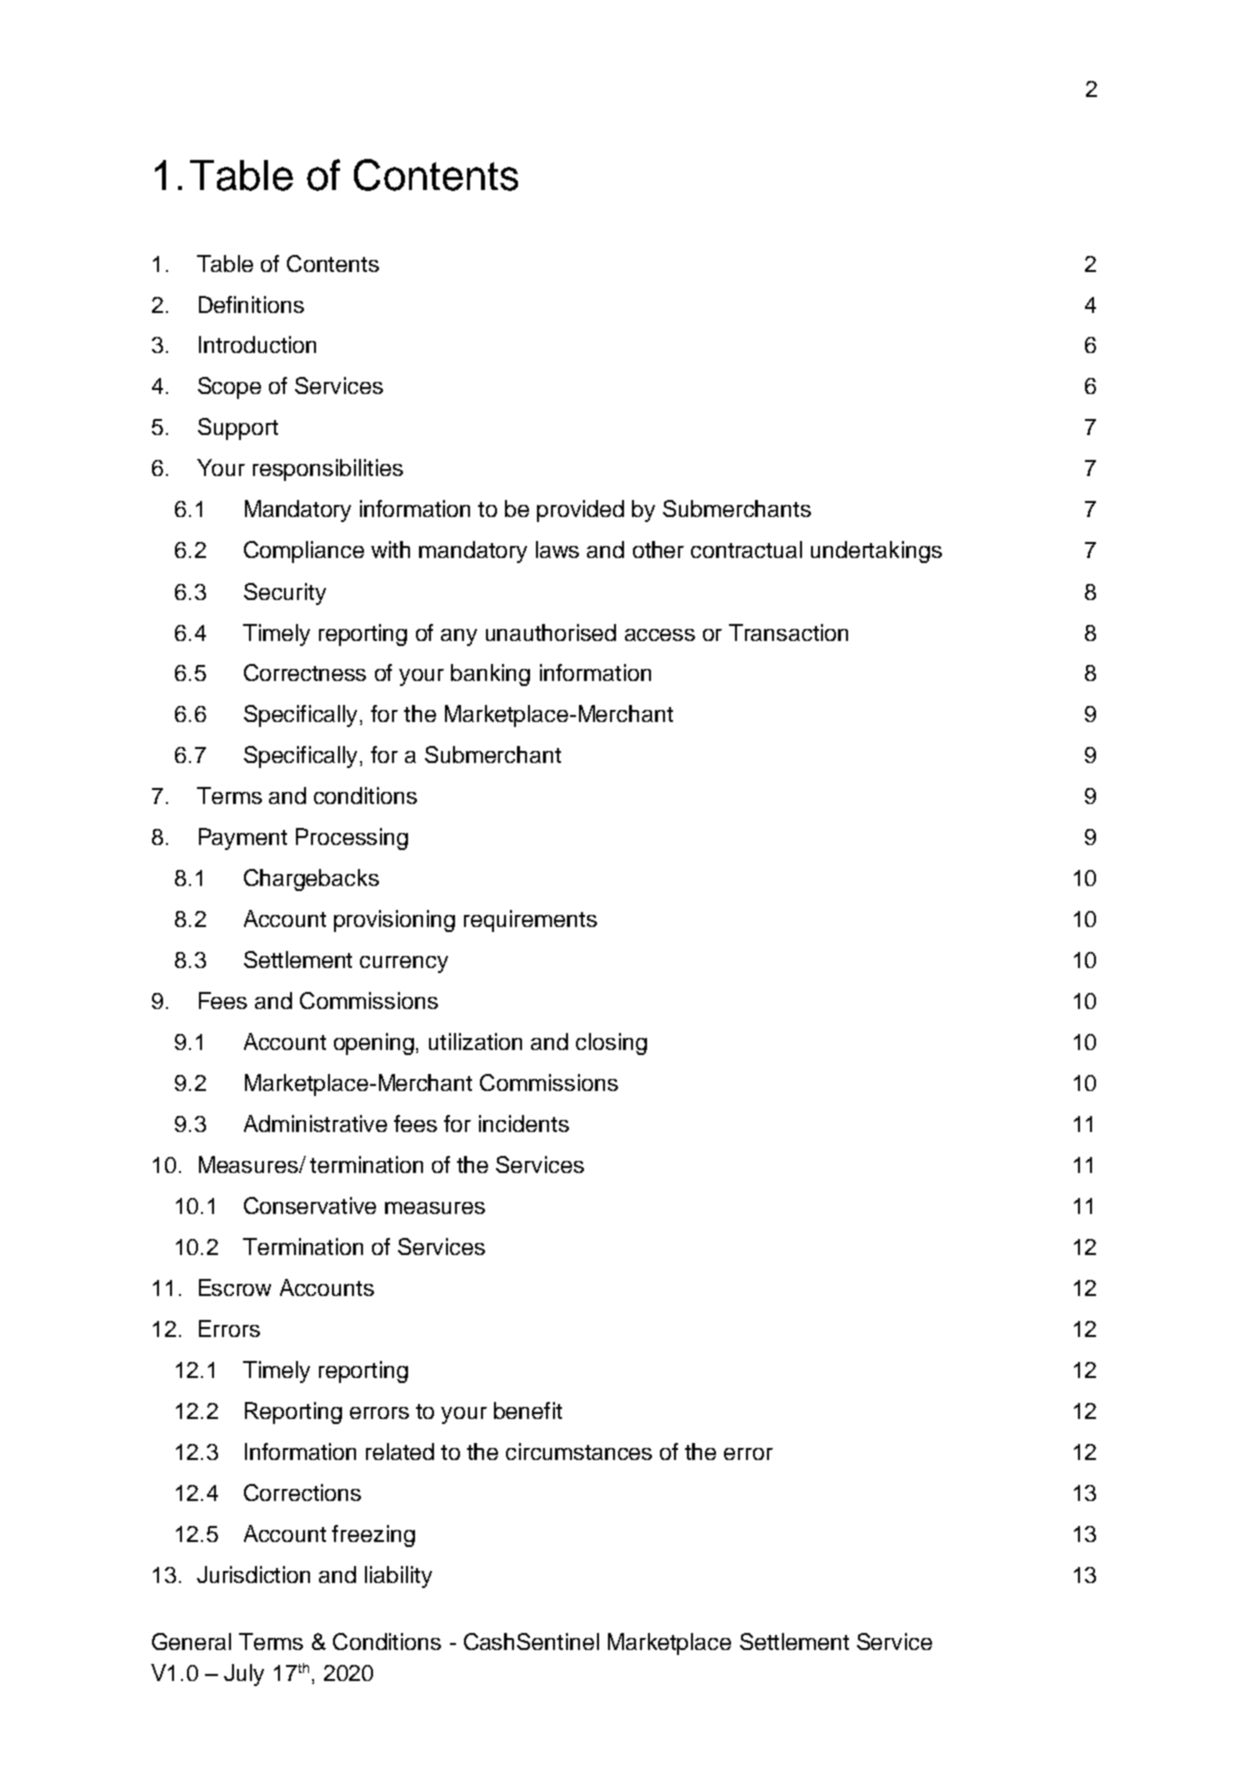 Image resolution: width=1249 pixels, height=1765 pixels. I want to click on contractual, so click(746, 549).
